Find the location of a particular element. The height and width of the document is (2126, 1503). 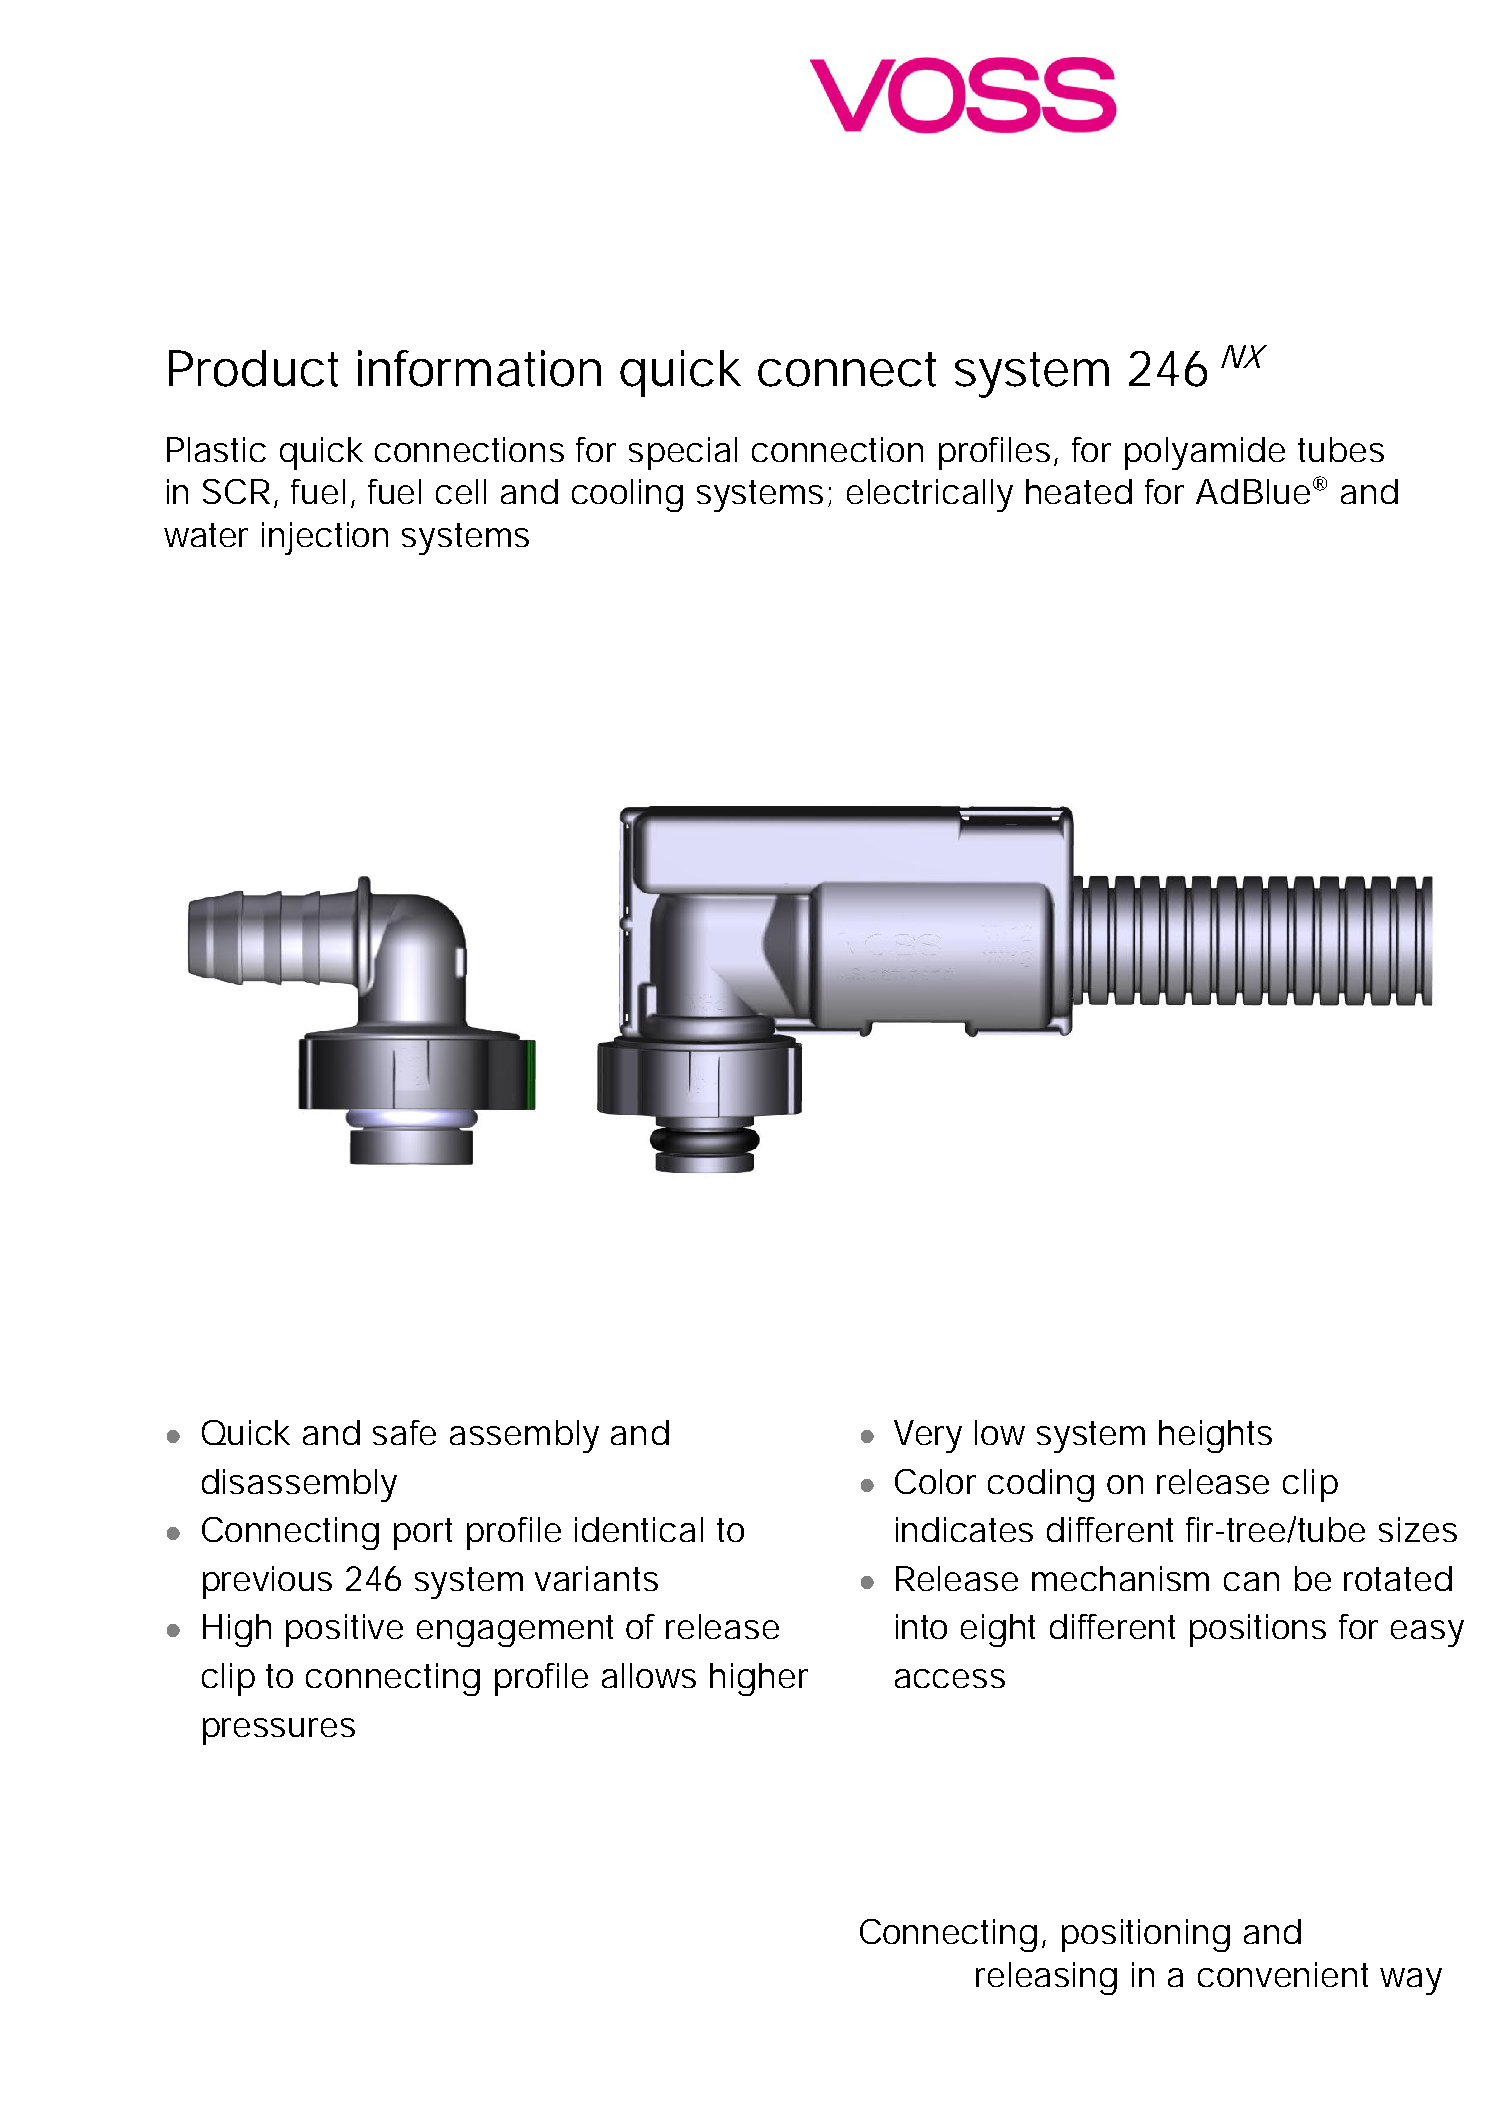

pressures is located at coordinates (279, 1731).
